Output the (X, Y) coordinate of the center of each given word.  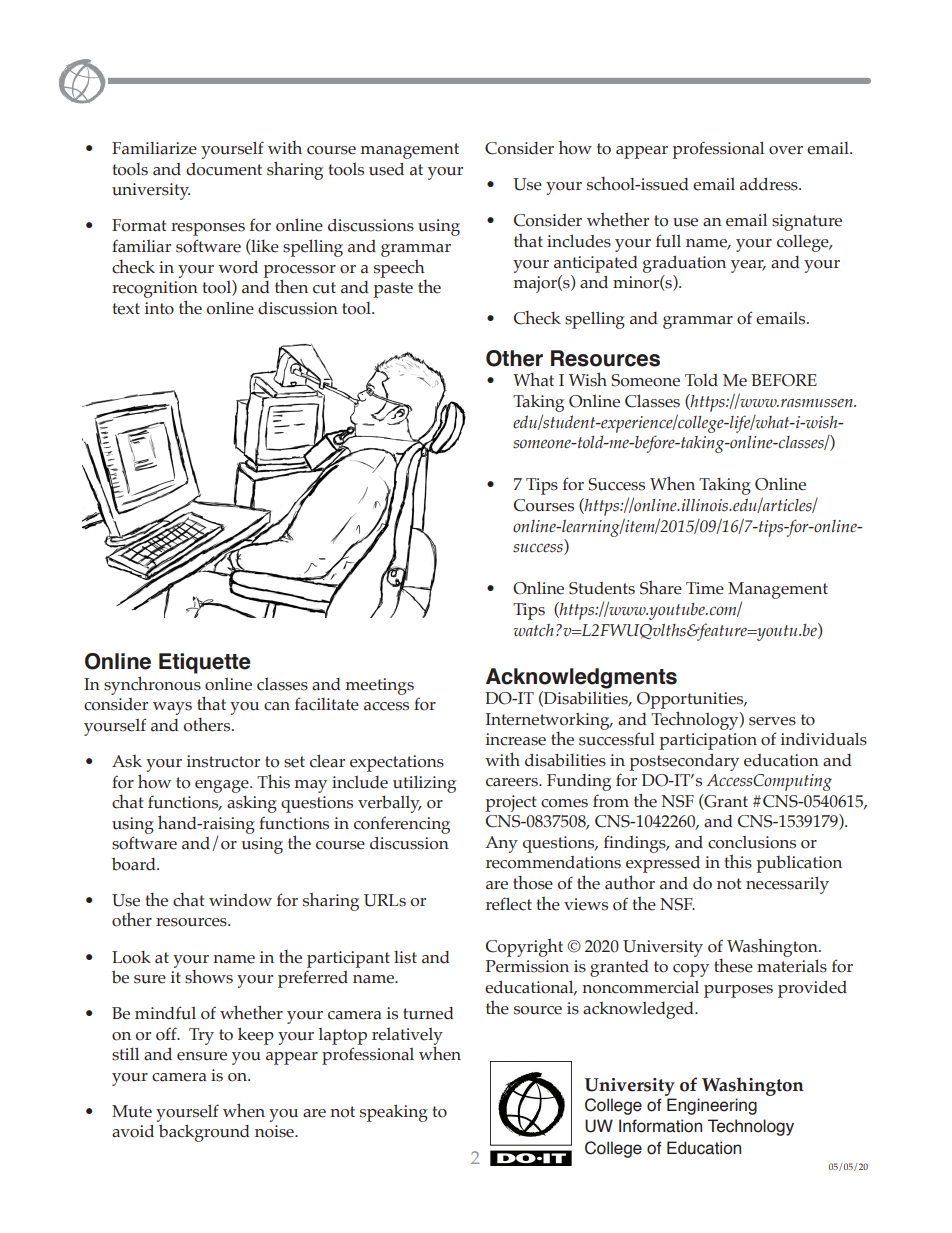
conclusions (752, 842)
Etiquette (205, 663)
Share (661, 588)
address (770, 184)
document (224, 169)
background (204, 1133)
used (386, 169)
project (511, 803)
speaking (394, 1113)
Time (705, 588)
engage (223, 786)
